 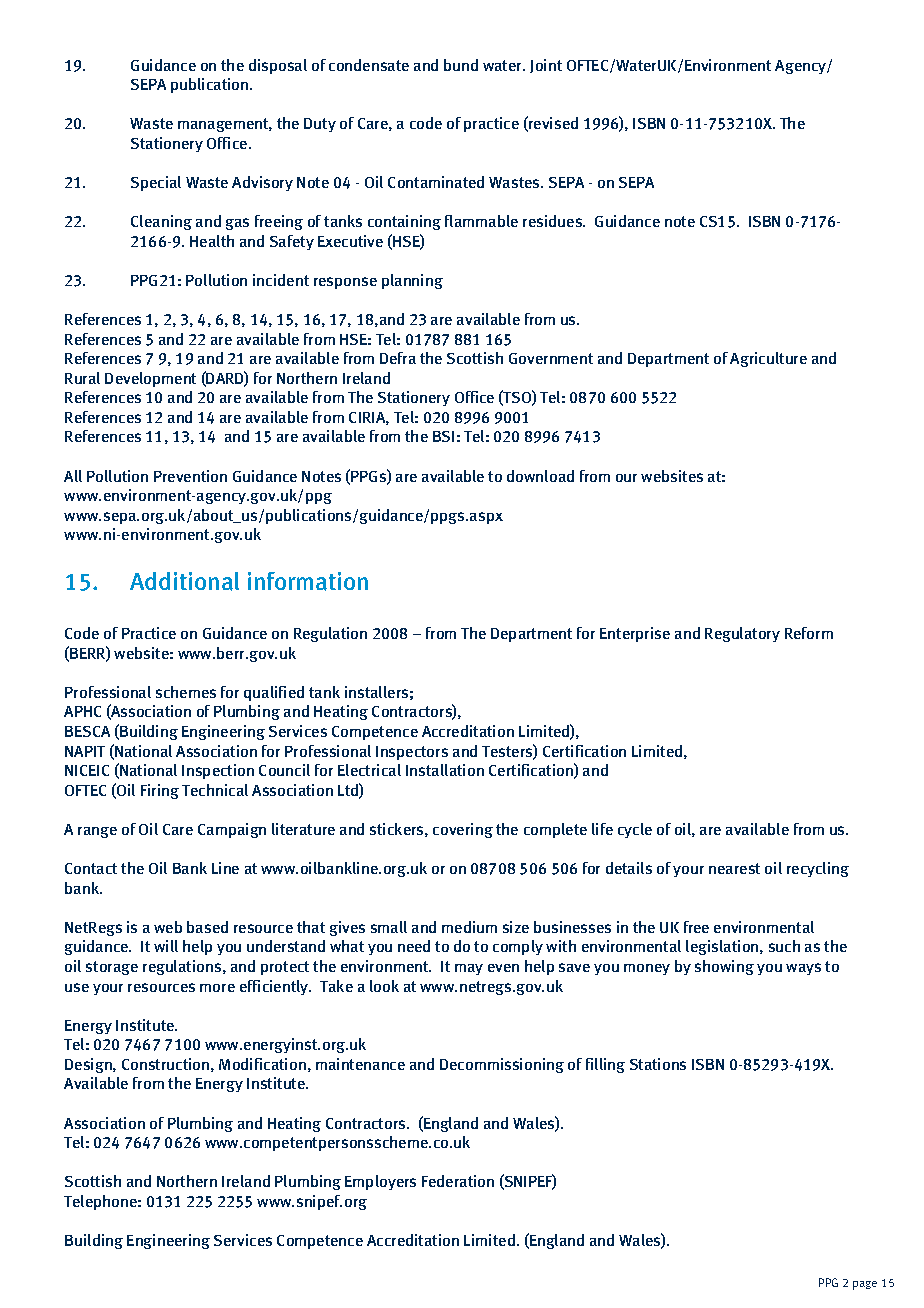 What do you see at coordinates (380, 1182) in the screenshot?
I see `Employers` at bounding box center [380, 1182].
